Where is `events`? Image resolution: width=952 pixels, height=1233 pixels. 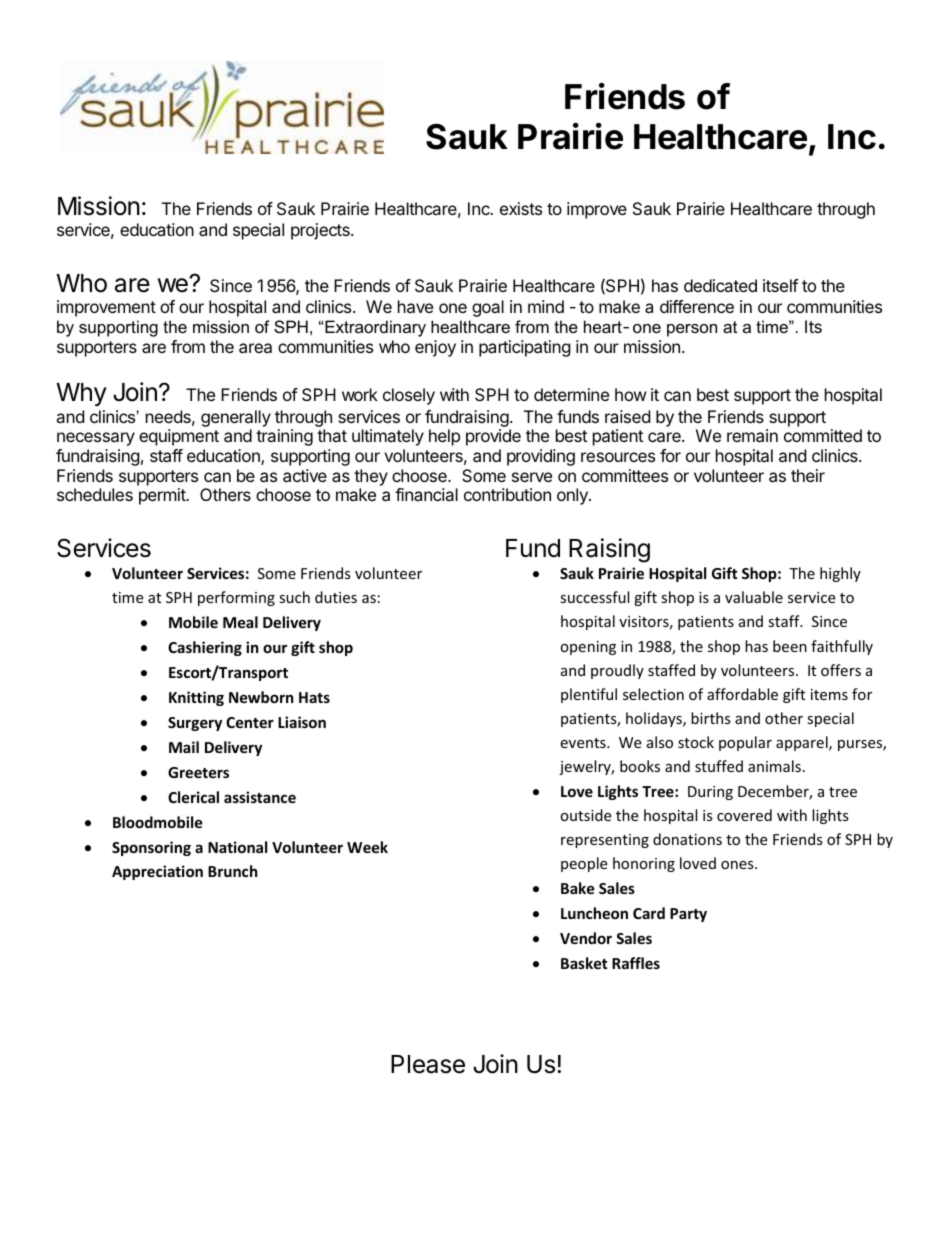
events is located at coordinates (584, 743).
